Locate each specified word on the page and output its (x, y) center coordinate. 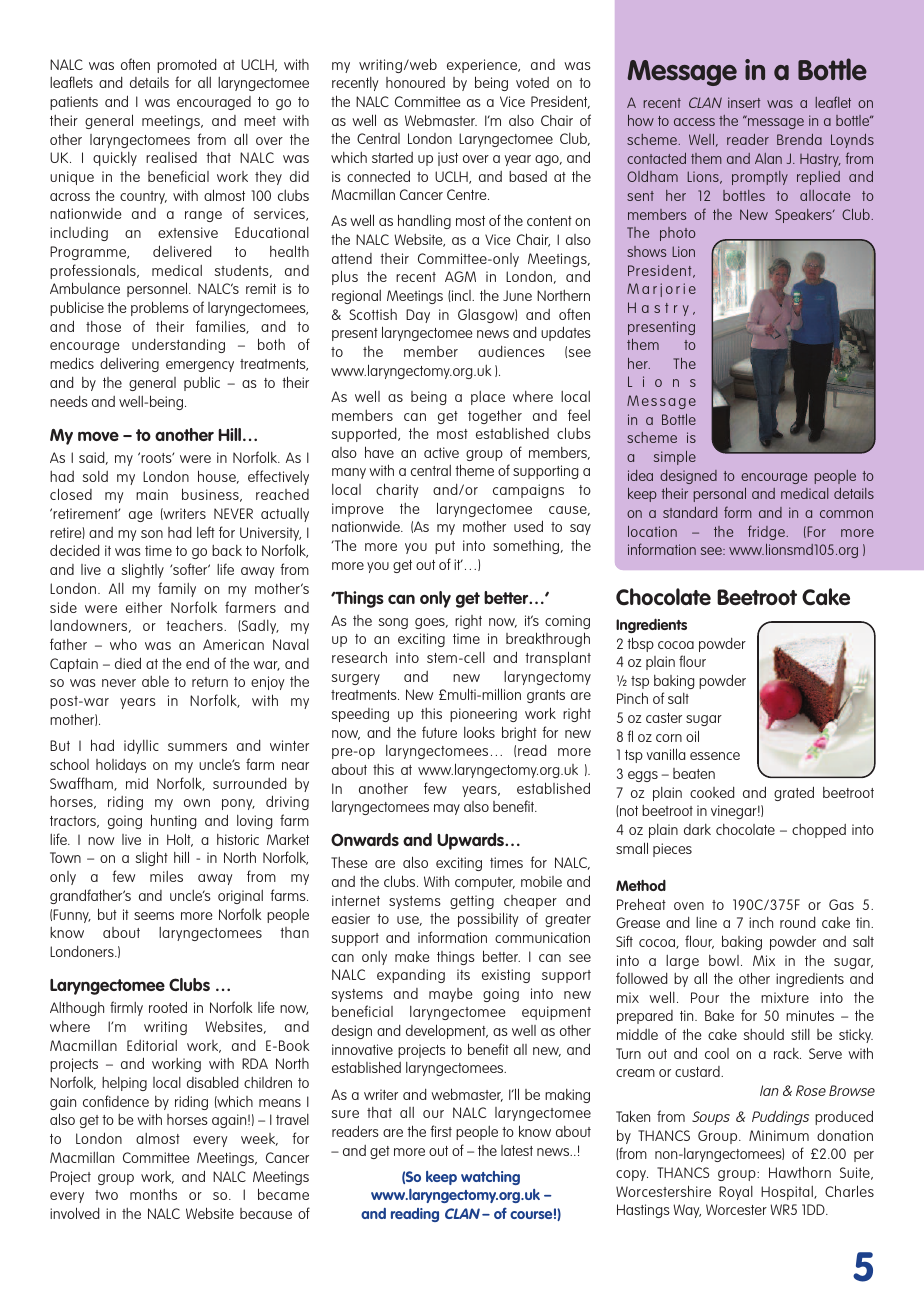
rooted (168, 1007)
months (153, 1194)
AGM (460, 276)
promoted (187, 65)
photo (677, 234)
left (206, 532)
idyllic (141, 746)
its (463, 974)
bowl (724, 960)
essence (715, 756)
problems (160, 308)
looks (479, 732)
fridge (767, 532)
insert (744, 102)
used (528, 526)
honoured (415, 82)
